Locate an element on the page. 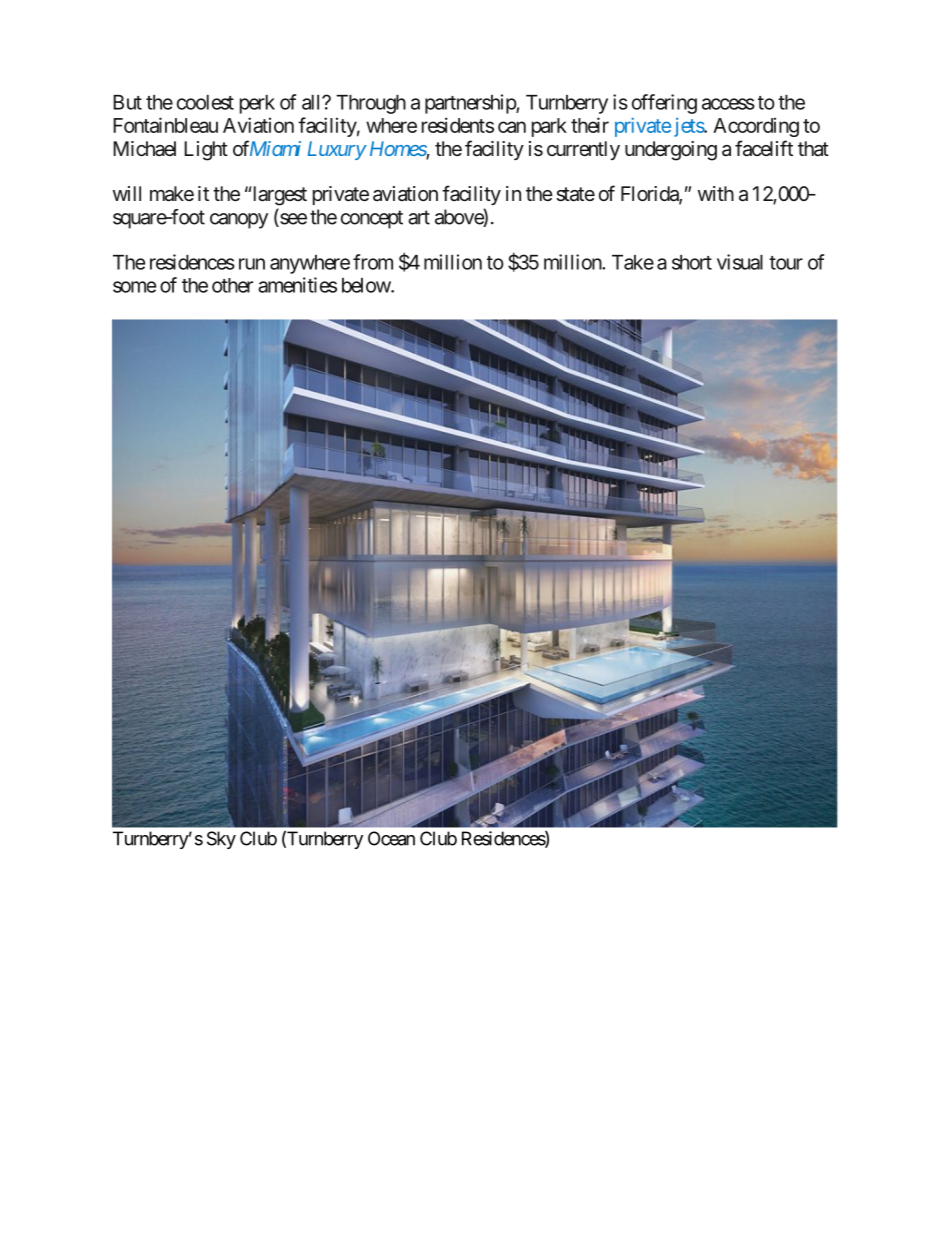  park is located at coordinates (549, 127).
